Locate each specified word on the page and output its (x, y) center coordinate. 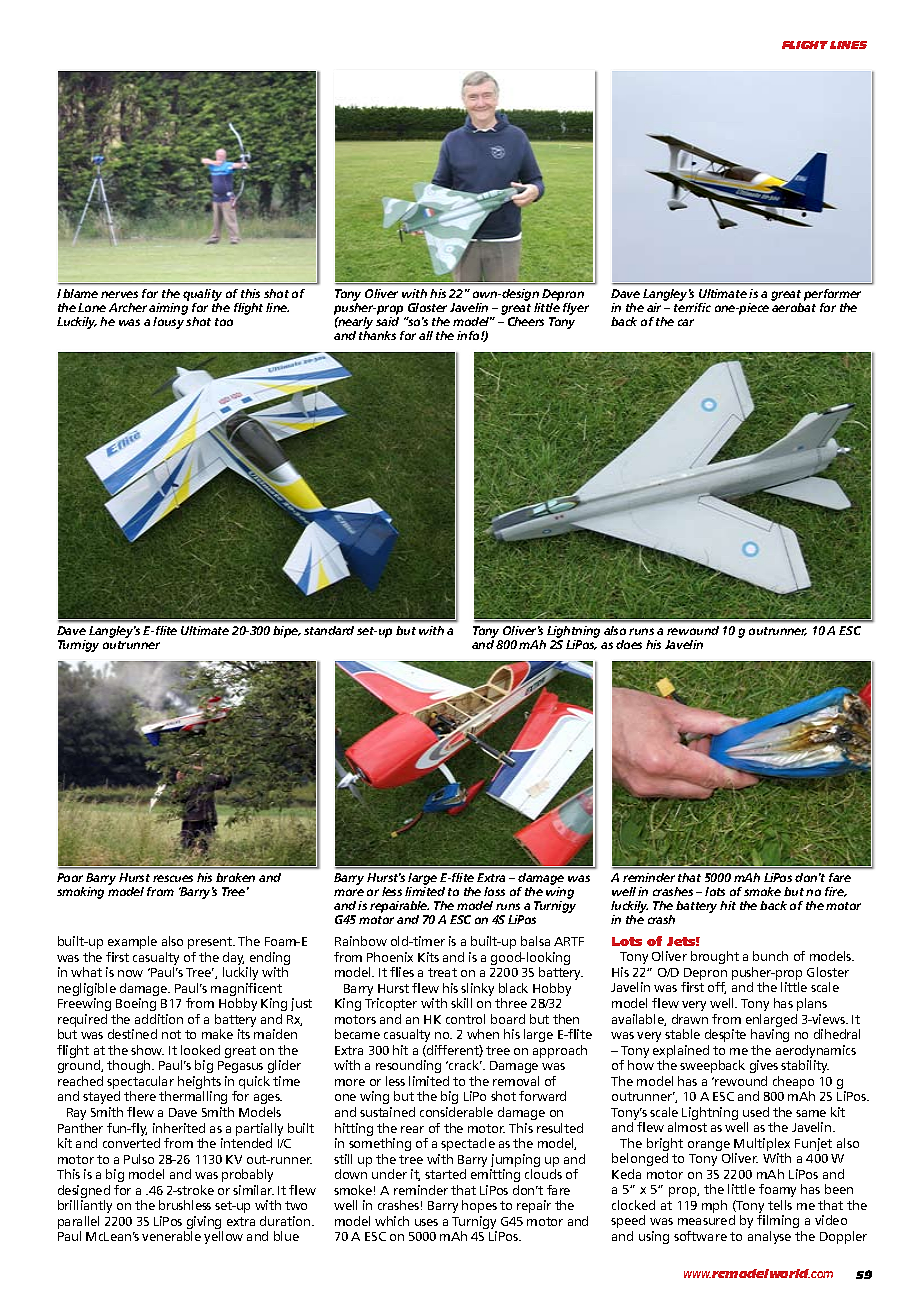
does (629, 644)
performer (832, 295)
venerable (171, 1236)
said (387, 321)
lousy (168, 323)
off (717, 988)
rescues (173, 878)
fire (836, 892)
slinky (477, 991)
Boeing (136, 1004)
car (686, 322)
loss (494, 891)
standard (329, 630)
